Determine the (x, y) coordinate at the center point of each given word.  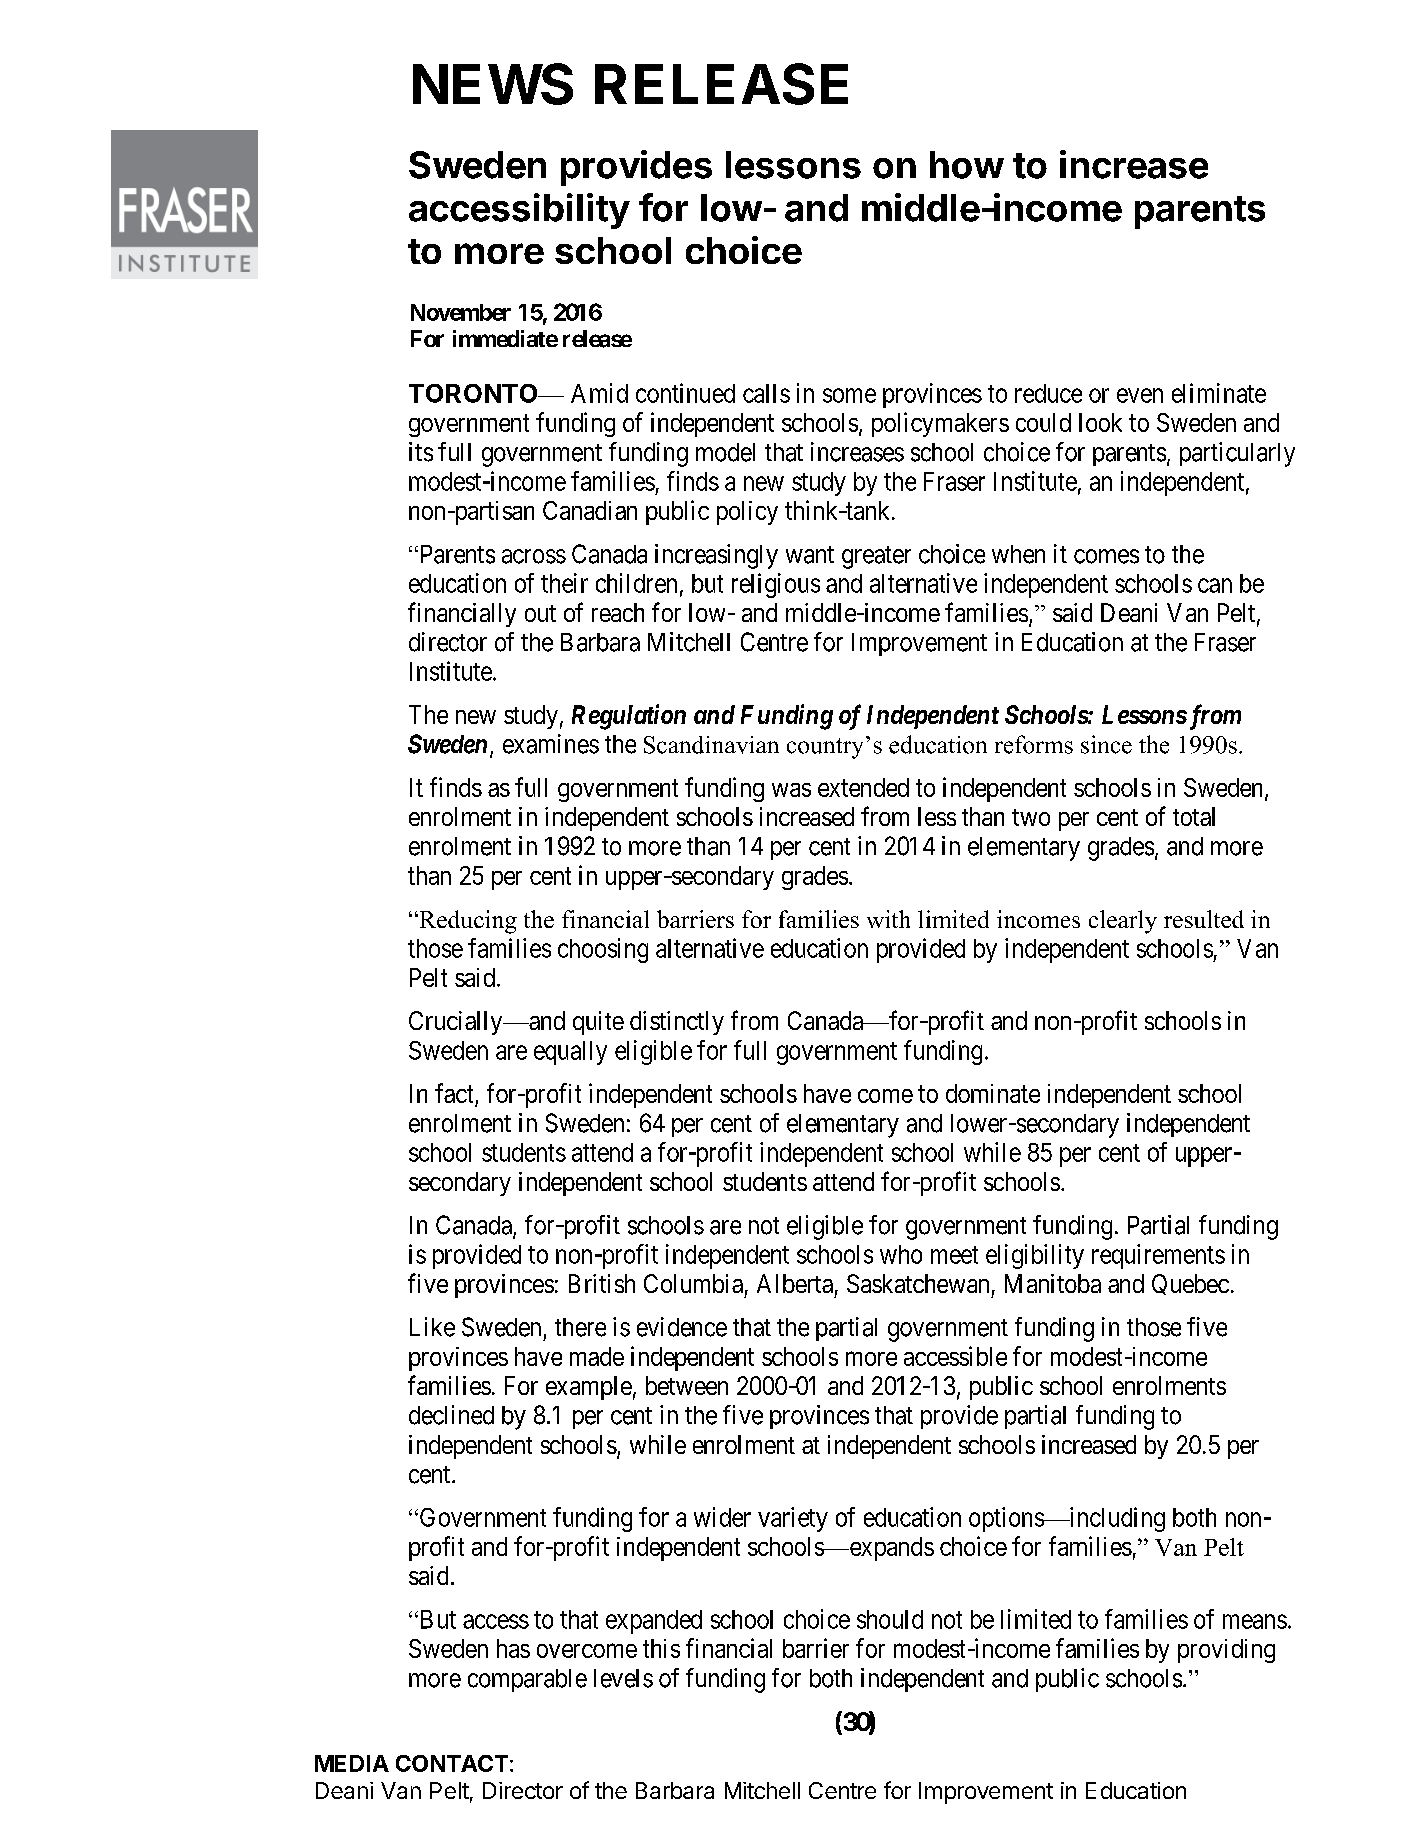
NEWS (493, 84)
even (1140, 395)
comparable (527, 1680)
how (967, 165)
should (890, 1619)
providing (1226, 1651)
